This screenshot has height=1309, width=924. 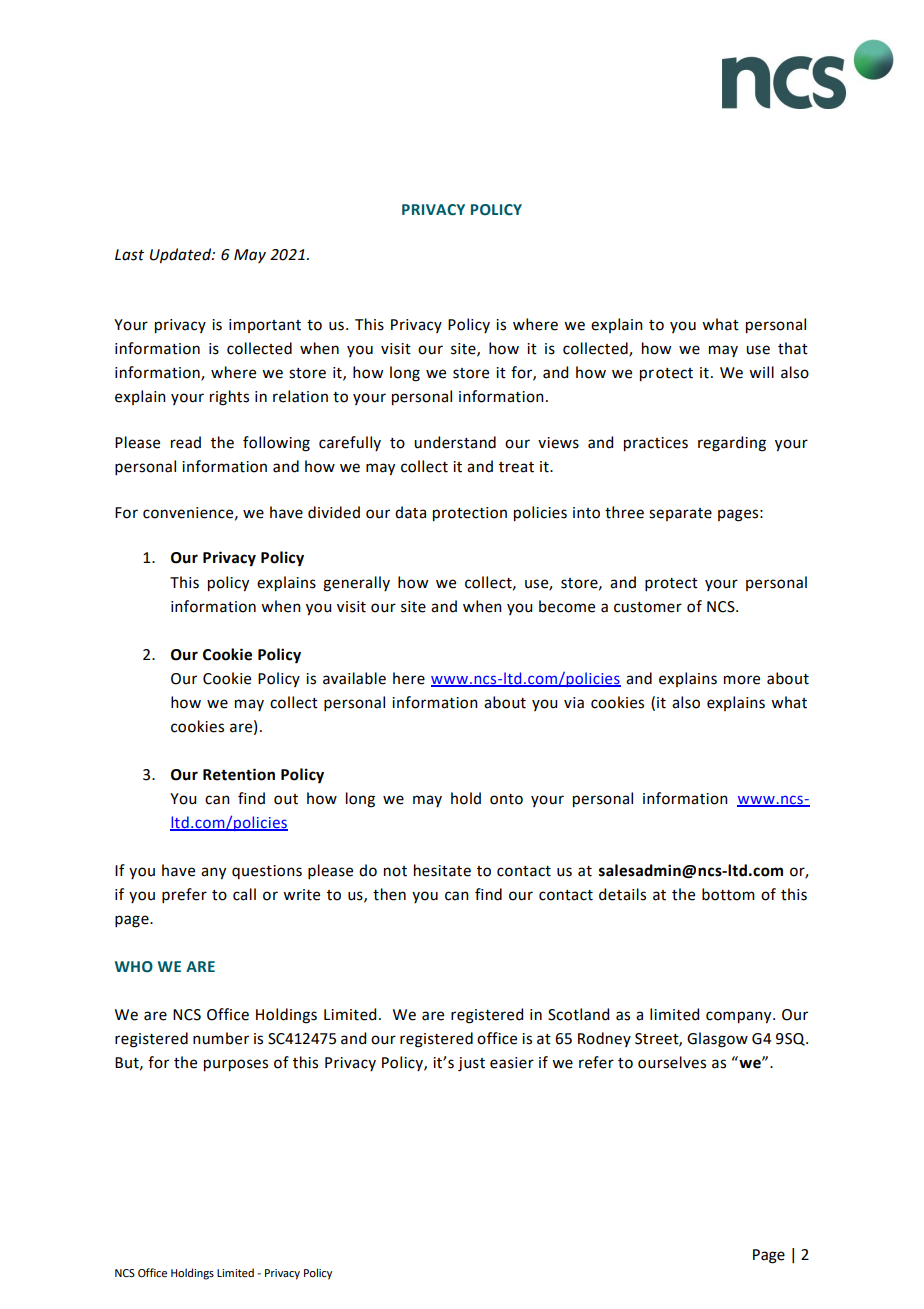 What do you see at coordinates (265, 326) in the screenshot?
I see `important` at bounding box center [265, 326].
